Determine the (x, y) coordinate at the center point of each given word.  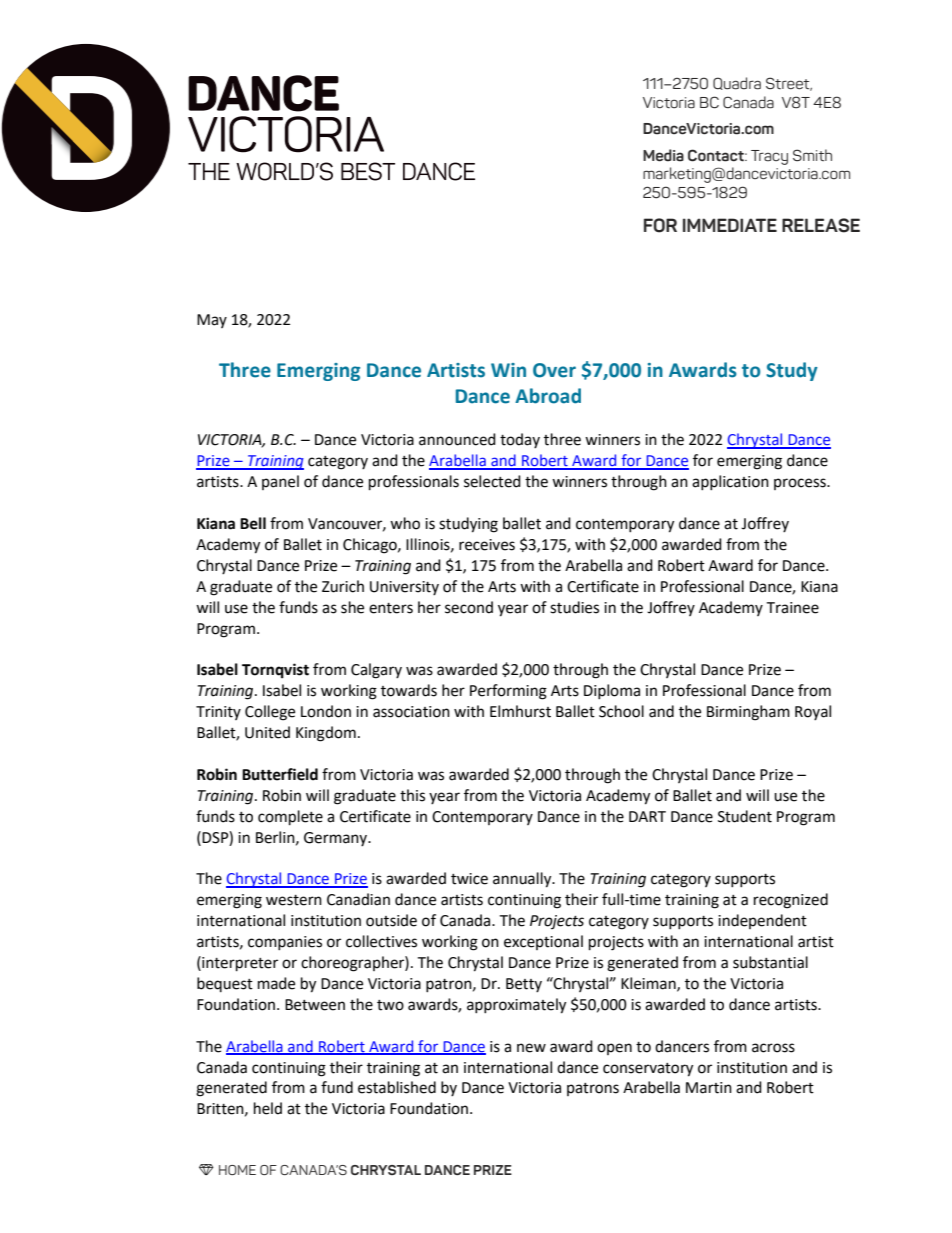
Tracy (769, 157)
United (267, 732)
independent (762, 921)
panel (280, 482)
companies (285, 943)
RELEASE (821, 225)
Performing (508, 692)
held (268, 1108)
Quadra (737, 83)
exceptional (543, 942)
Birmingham (748, 713)
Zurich (343, 586)
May (212, 321)
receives (487, 545)
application (730, 482)
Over (554, 370)
